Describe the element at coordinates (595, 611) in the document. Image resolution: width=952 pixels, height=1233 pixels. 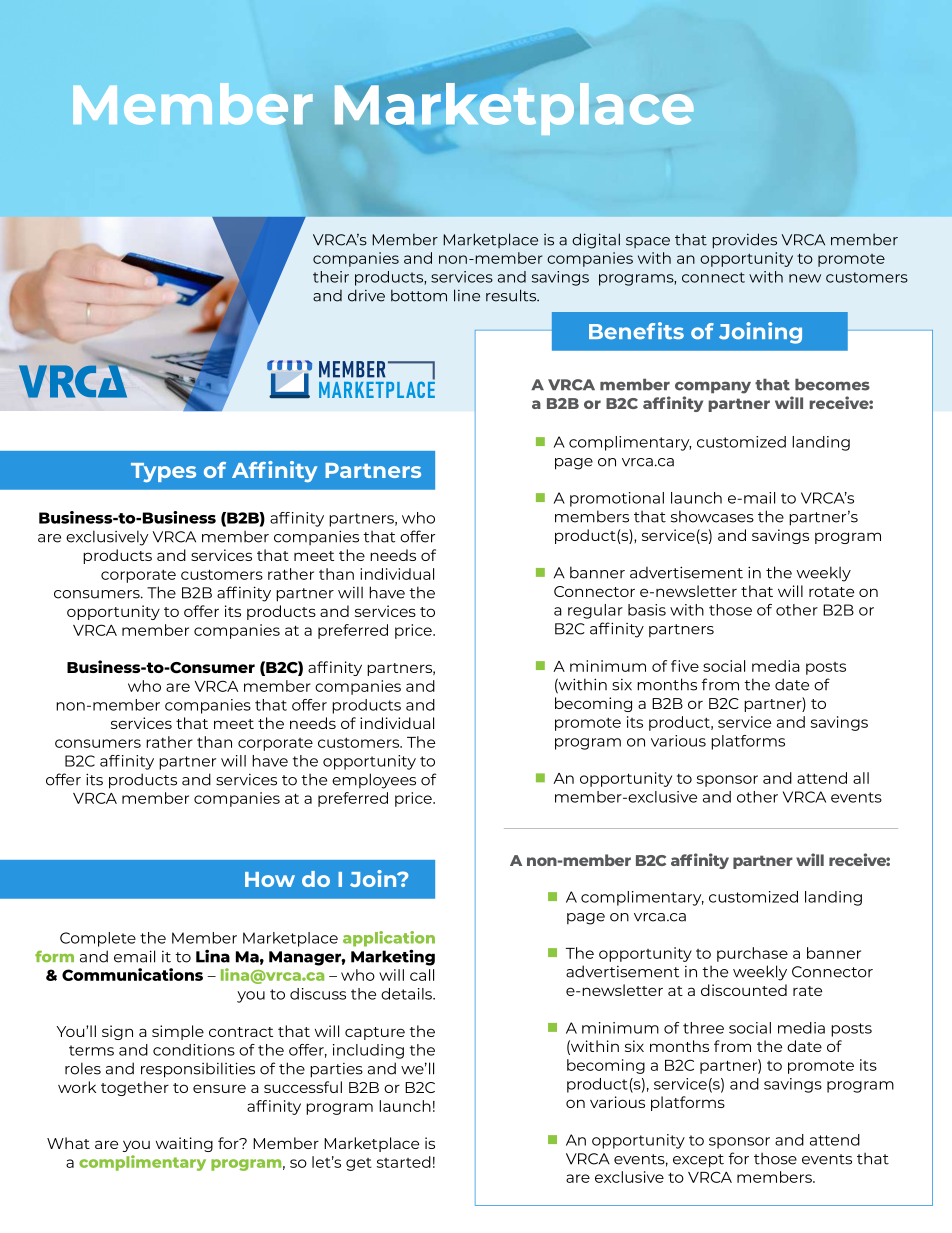
I see `regular` at that location.
